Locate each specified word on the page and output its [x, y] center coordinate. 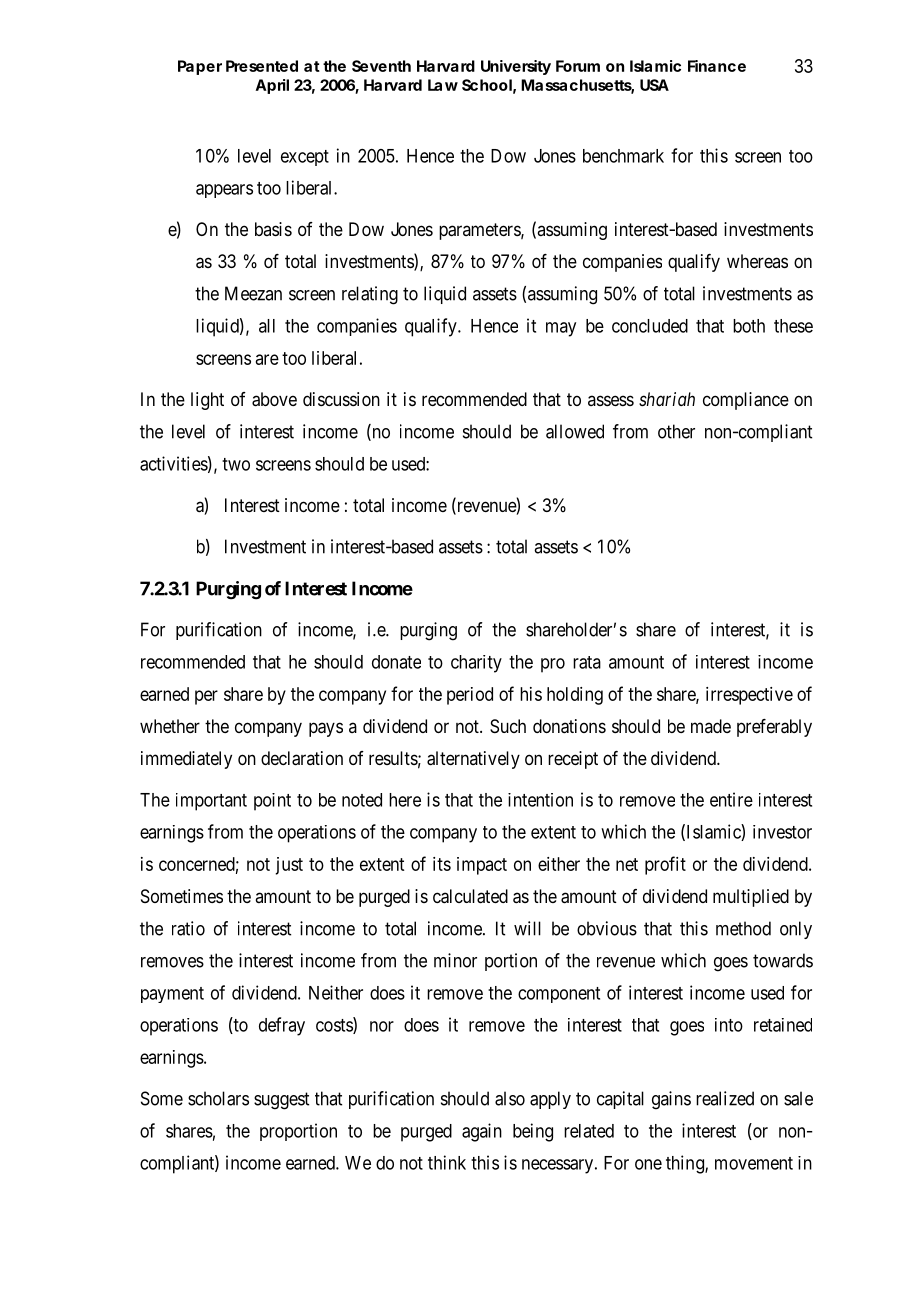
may [561, 329]
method [743, 928]
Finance [717, 66]
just [289, 866]
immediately [186, 760]
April [272, 86]
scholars [218, 1098]
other [676, 431]
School [487, 85]
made [711, 726]
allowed [575, 431]
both [749, 326]
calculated [470, 896]
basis [273, 229]
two [236, 464]
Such [508, 726]
